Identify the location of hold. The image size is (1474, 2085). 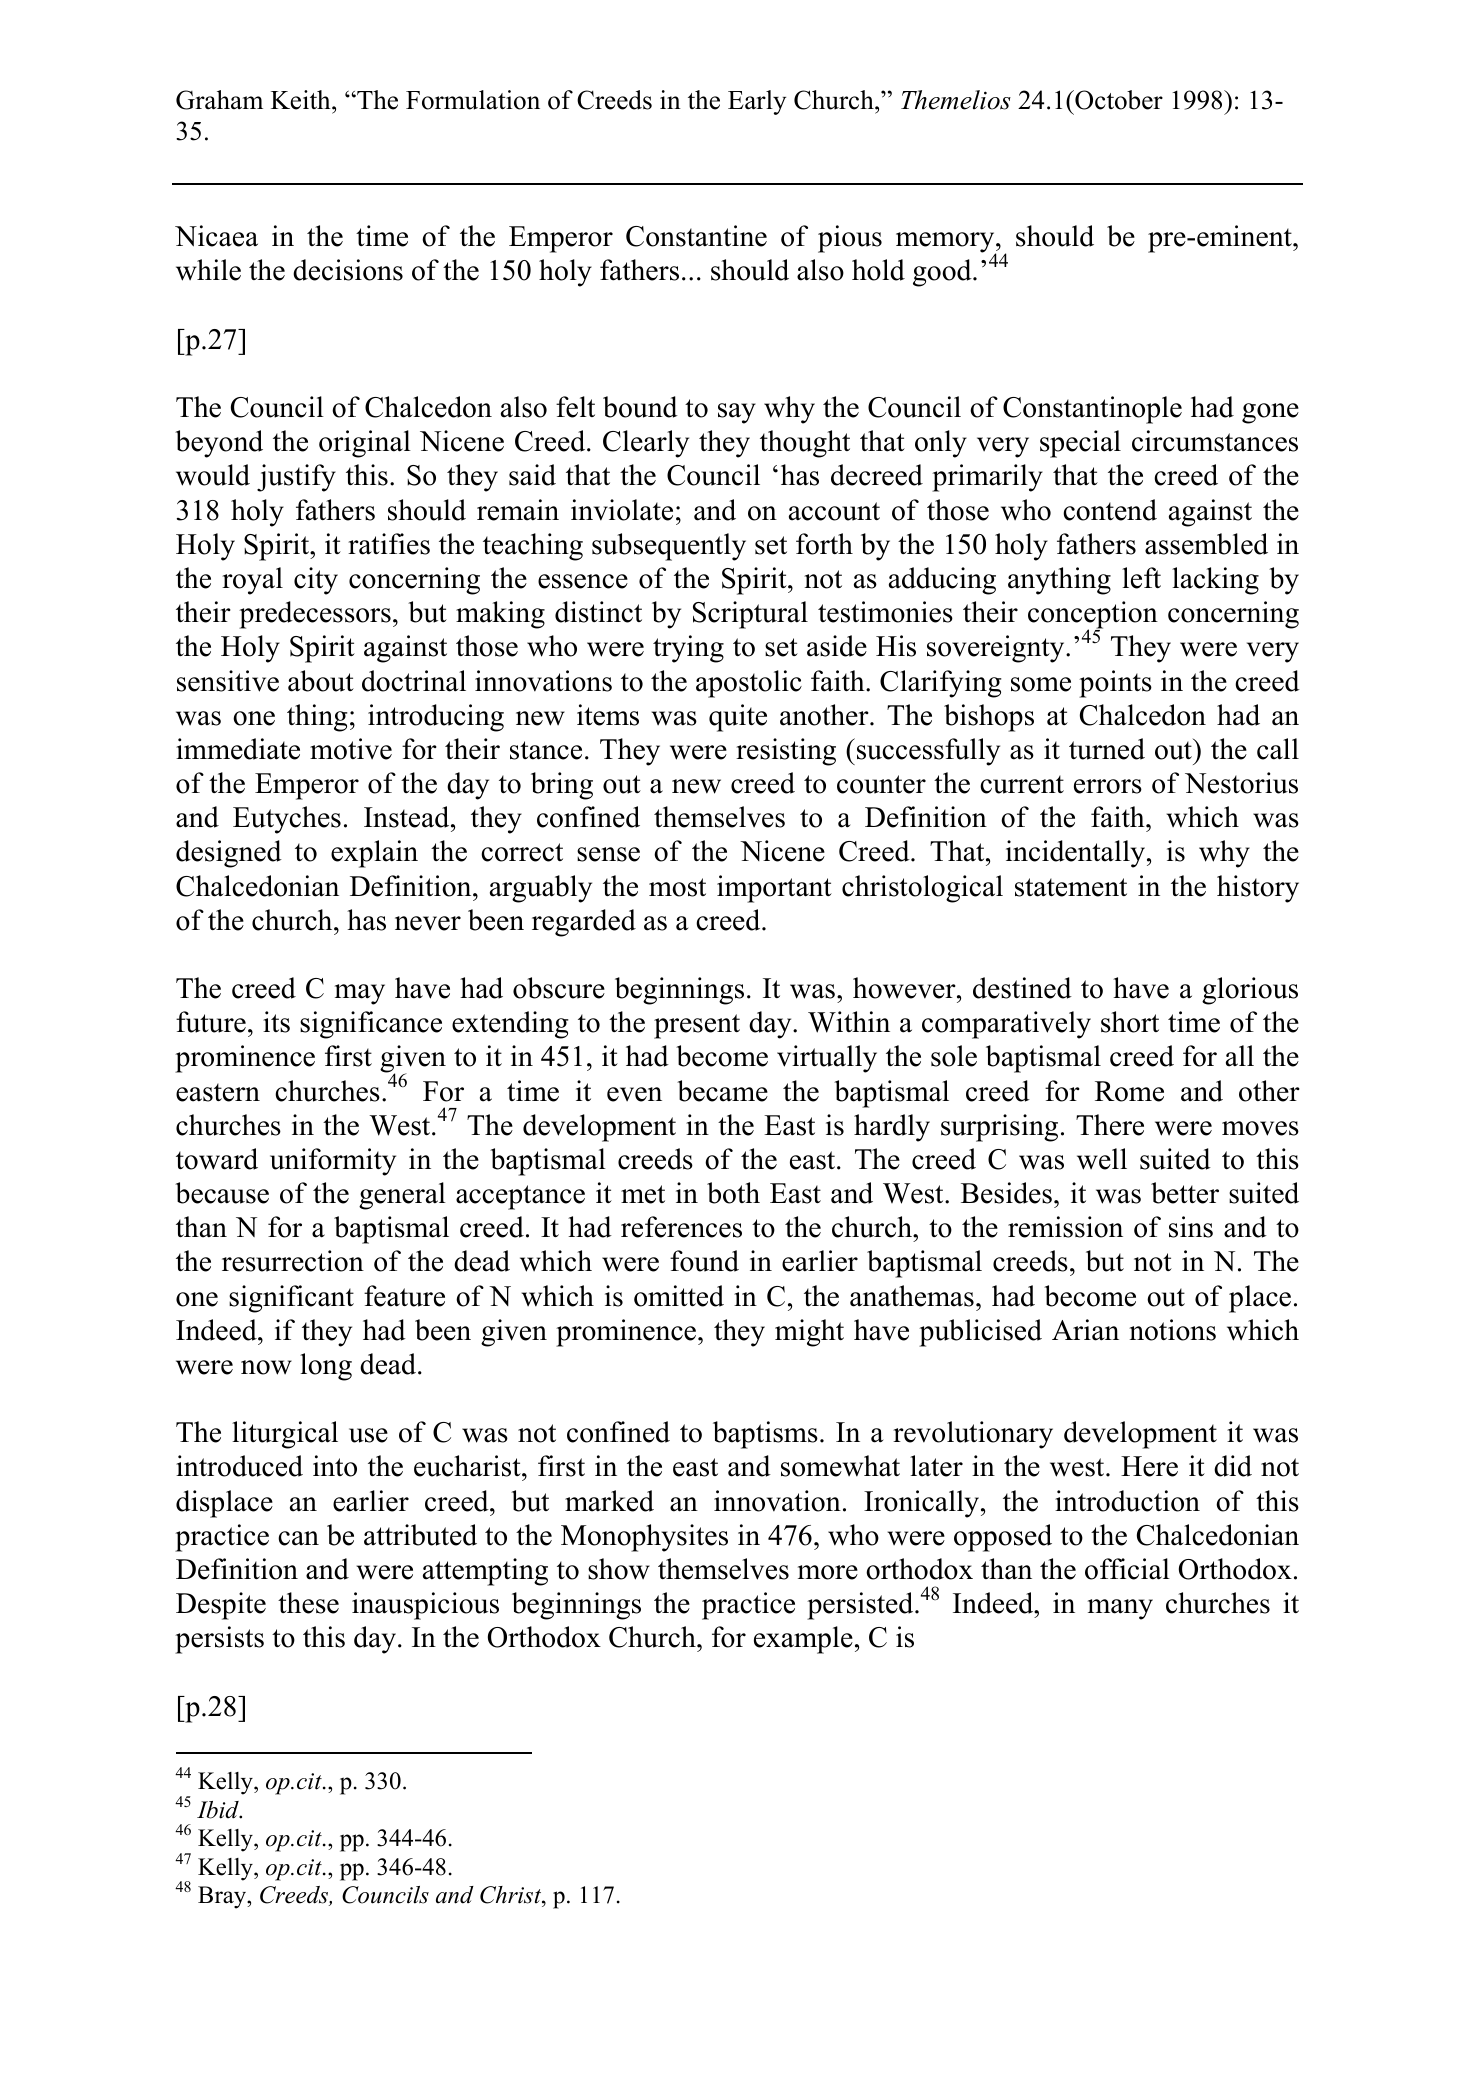
(878, 270).
